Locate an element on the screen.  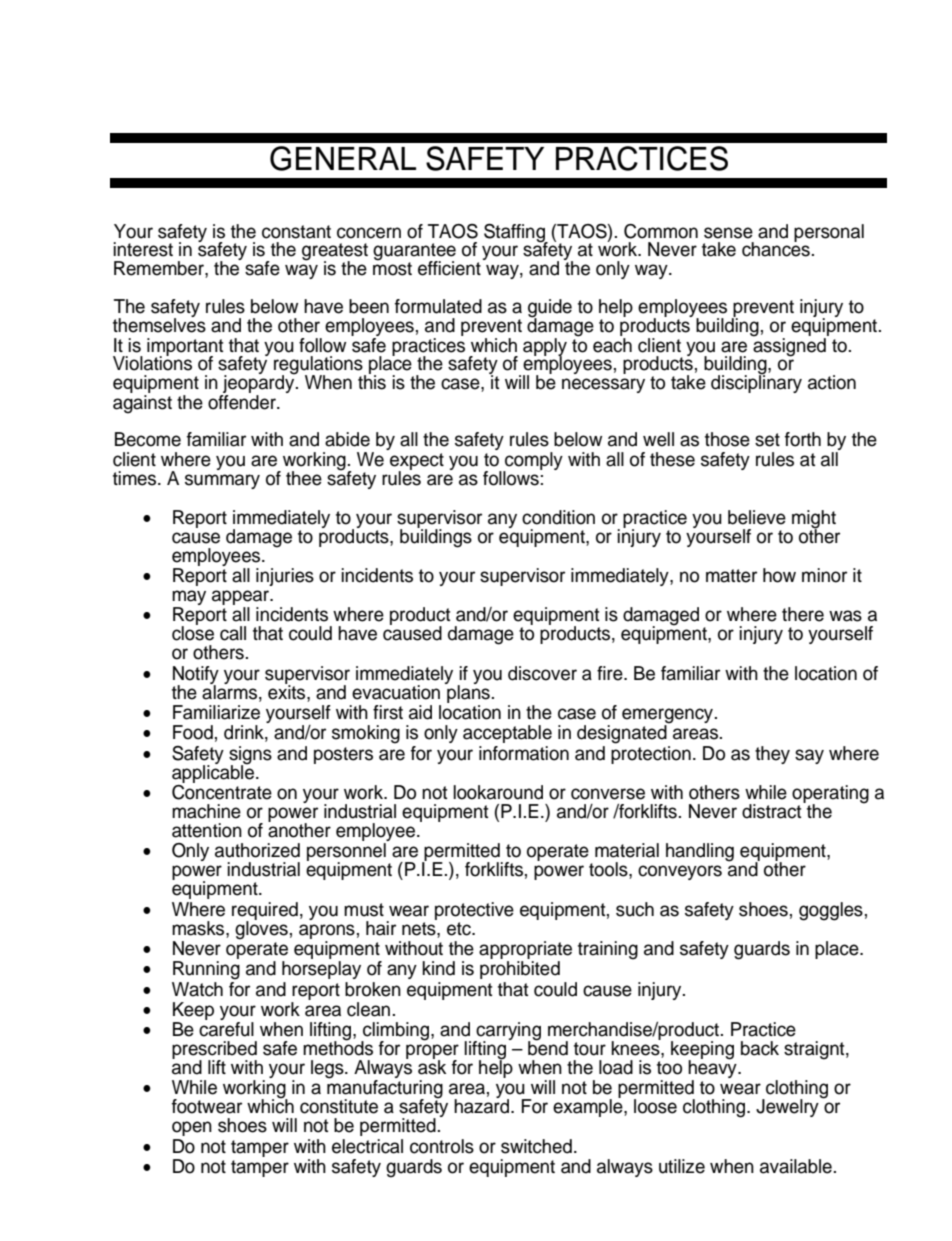
hazard is located at coordinates (483, 1105).
